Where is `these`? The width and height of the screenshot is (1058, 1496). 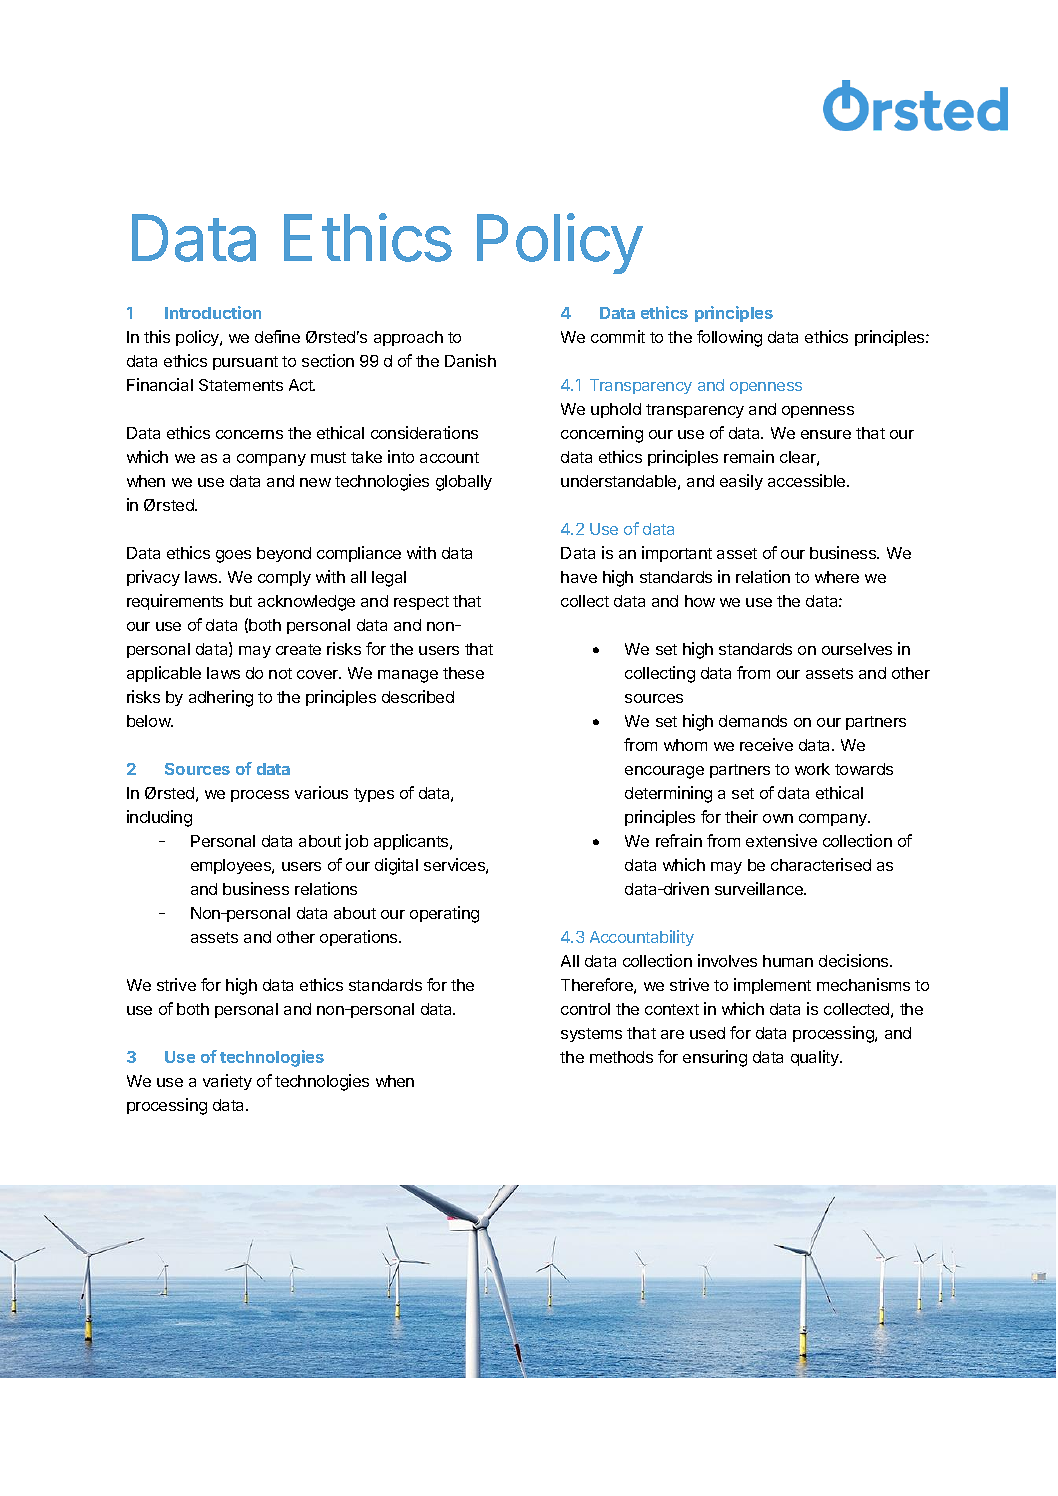
these is located at coordinates (463, 673).
